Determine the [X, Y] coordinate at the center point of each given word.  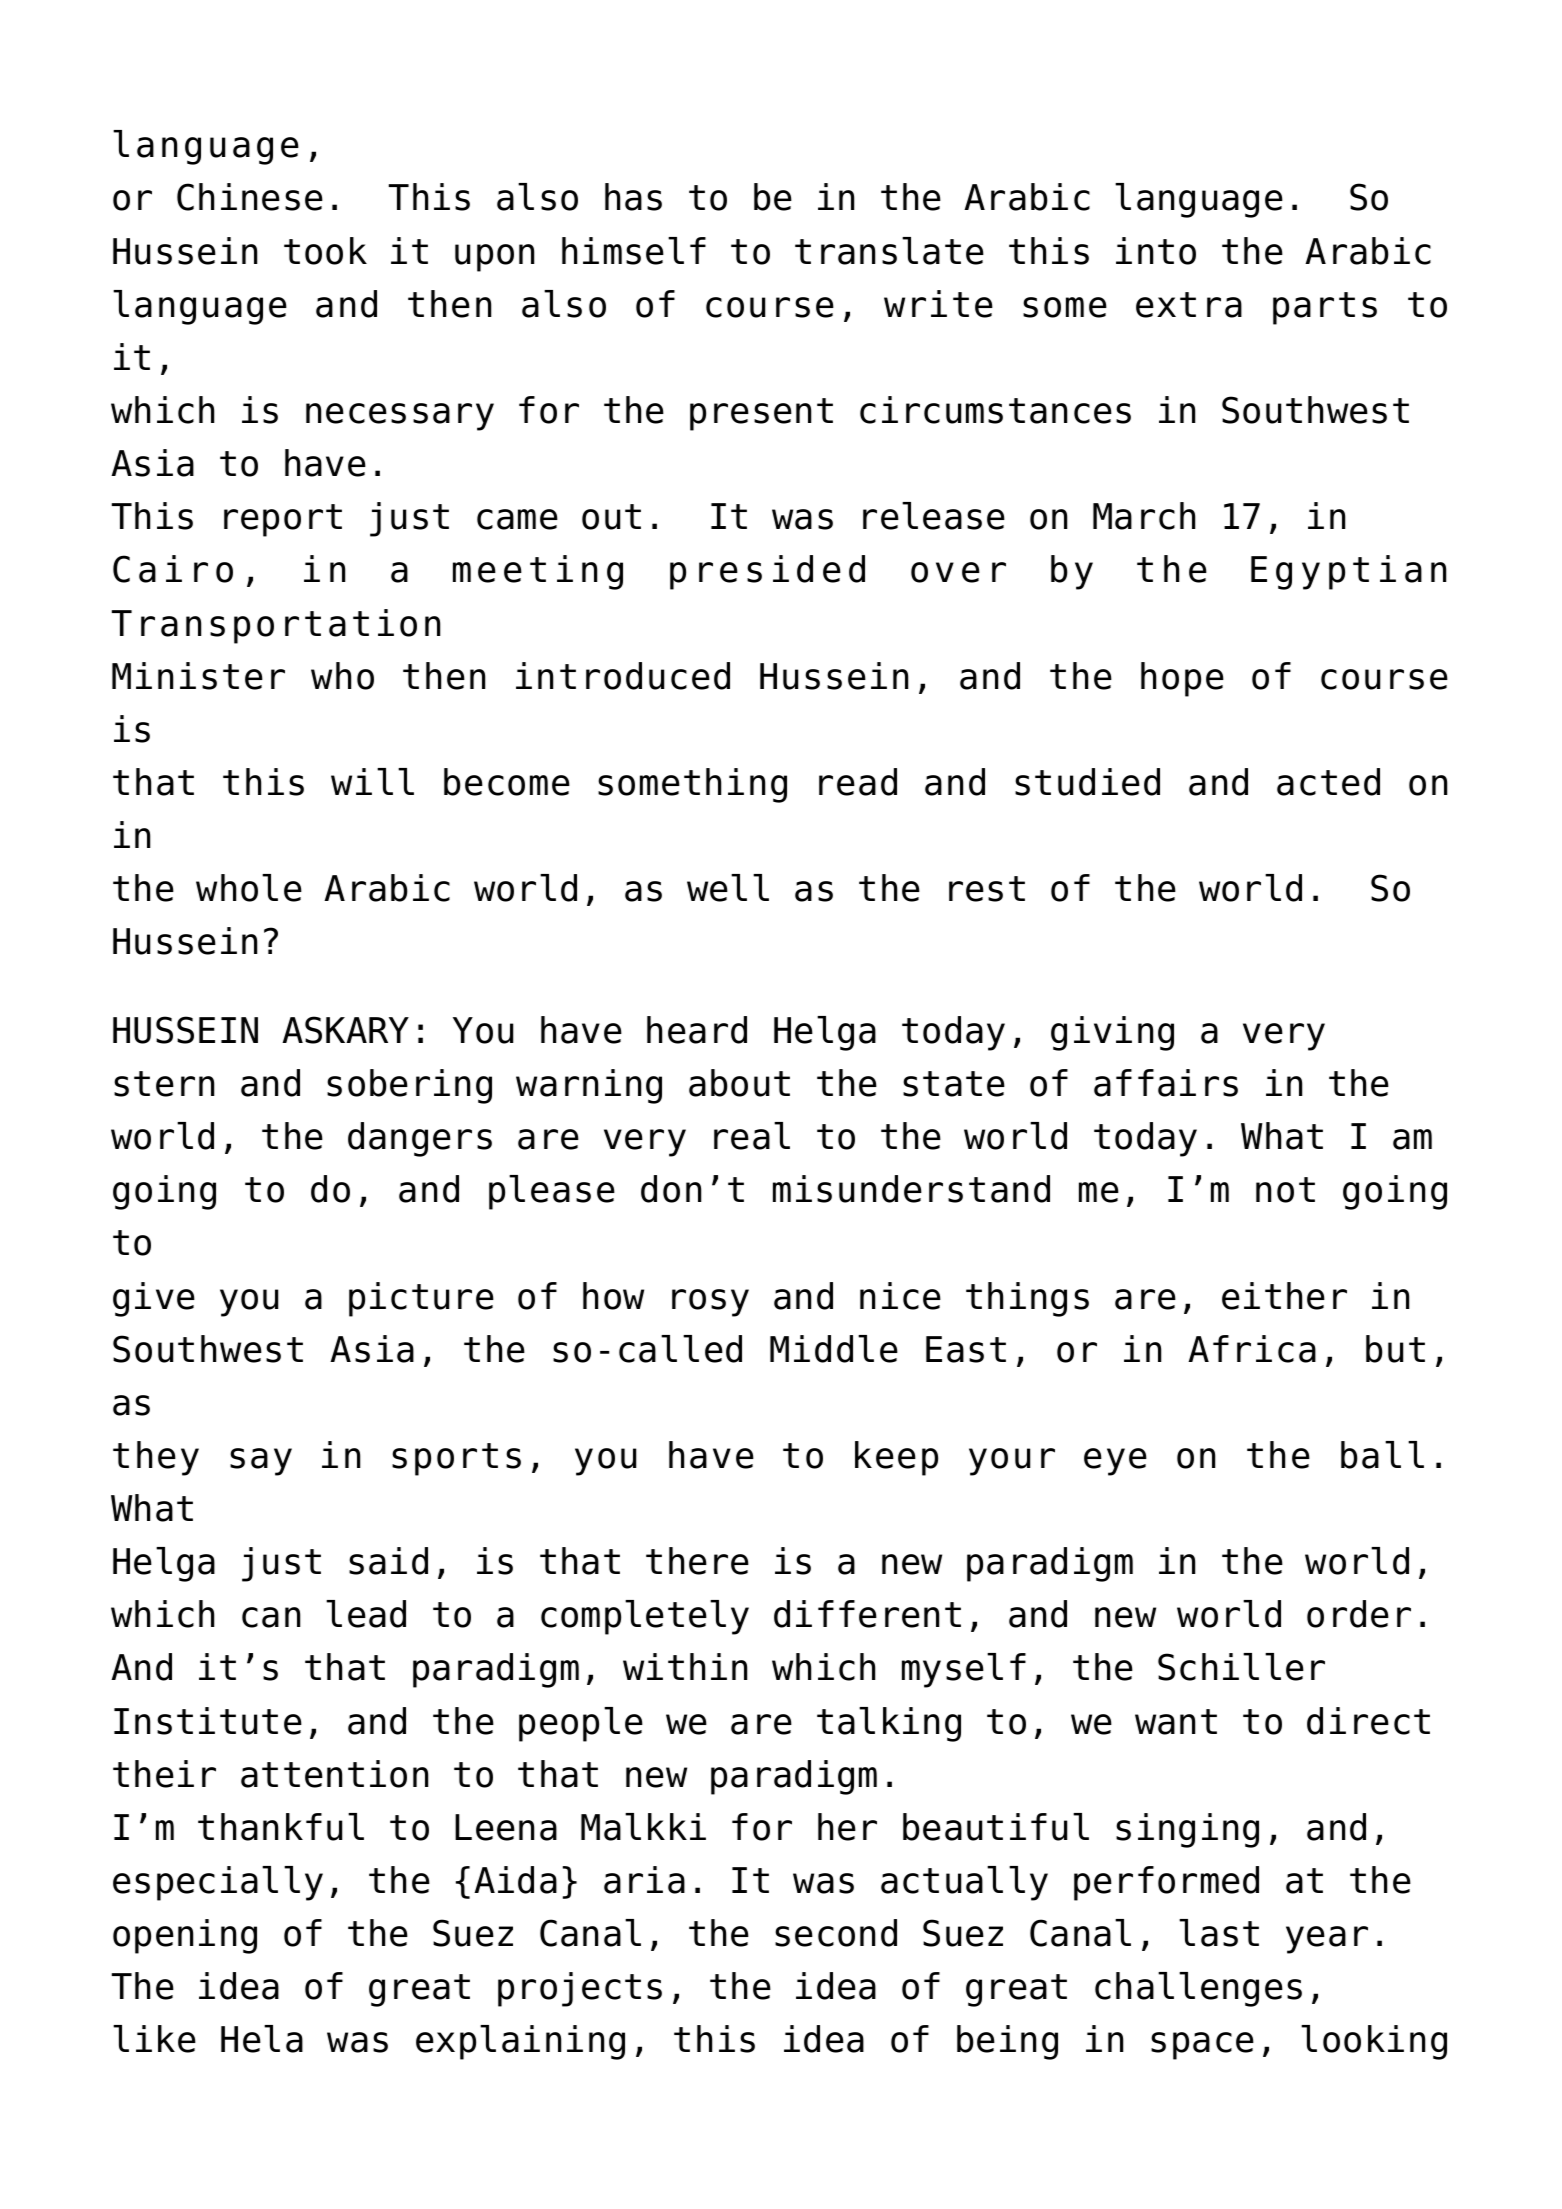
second [836, 1933]
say [261, 1462]
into [1156, 251]
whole [249, 888]
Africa [1252, 1349]
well [728, 888]
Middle [834, 1349]
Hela [262, 2039]
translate [889, 251]
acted [1328, 782]
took [325, 251]
